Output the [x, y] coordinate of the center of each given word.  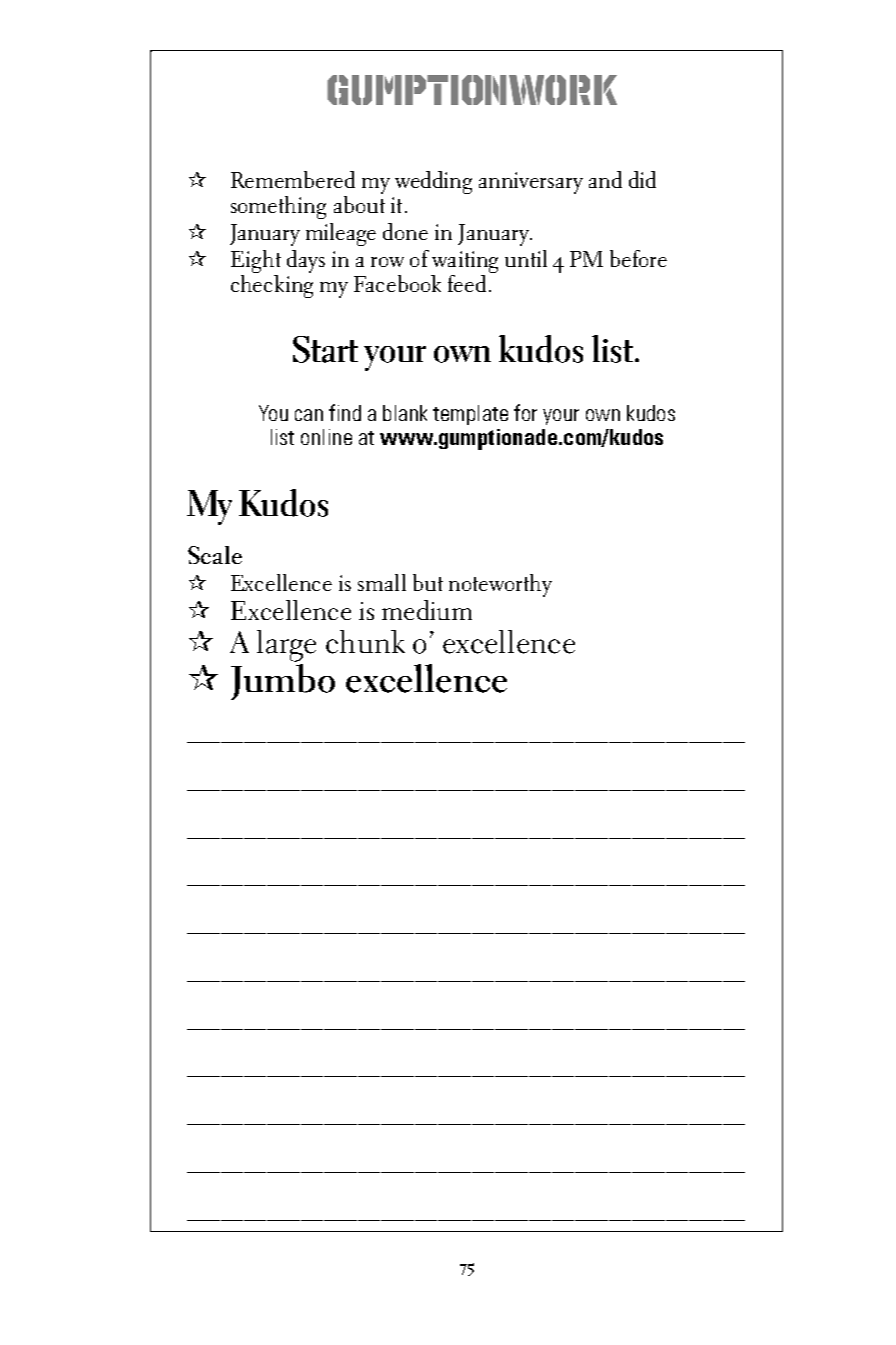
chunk [365, 642]
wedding [433, 182]
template [470, 415]
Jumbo [283, 682]
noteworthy [500, 585]
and [605, 179]
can [309, 415]
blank [405, 413]
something [278, 207]
